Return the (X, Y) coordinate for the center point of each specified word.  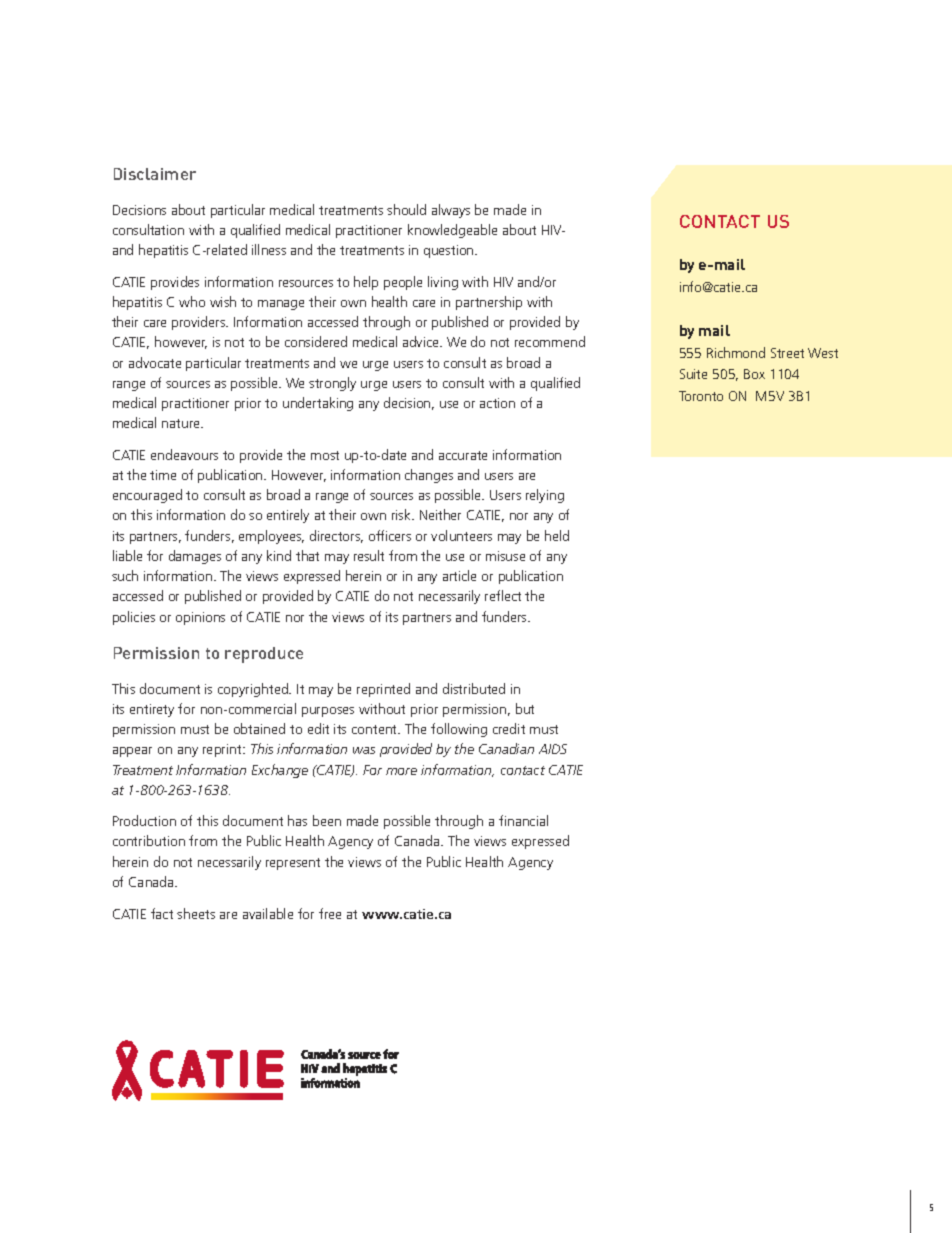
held (557, 535)
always (451, 211)
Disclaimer (155, 174)
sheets (196, 913)
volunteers (461, 535)
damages (195, 557)
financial (523, 820)
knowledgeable (452, 231)
